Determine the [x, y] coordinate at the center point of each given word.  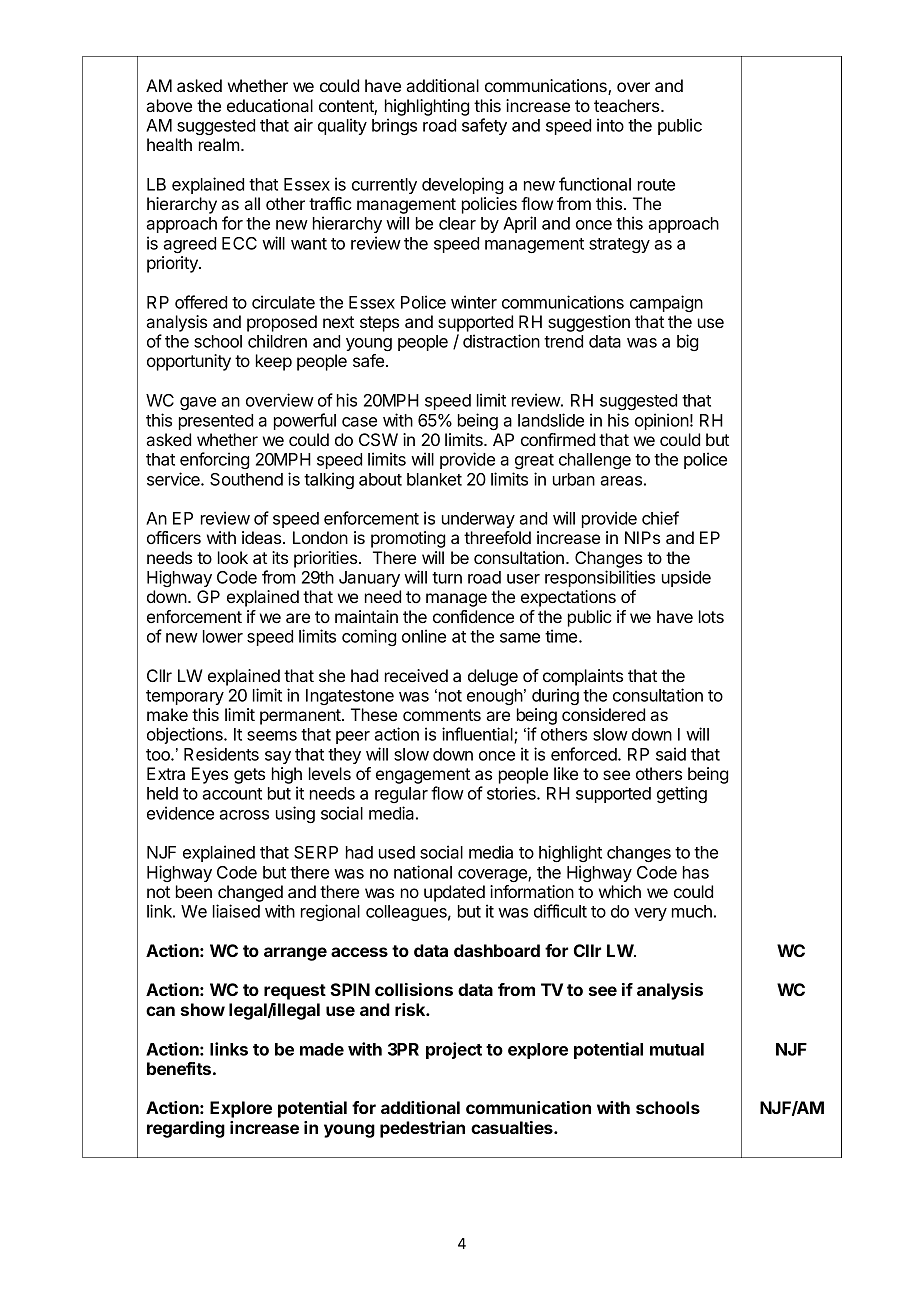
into [610, 125]
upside [686, 578]
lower [223, 636]
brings [394, 126]
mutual [677, 1049]
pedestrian [422, 1129]
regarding [186, 1129]
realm [220, 144]
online [424, 636]
